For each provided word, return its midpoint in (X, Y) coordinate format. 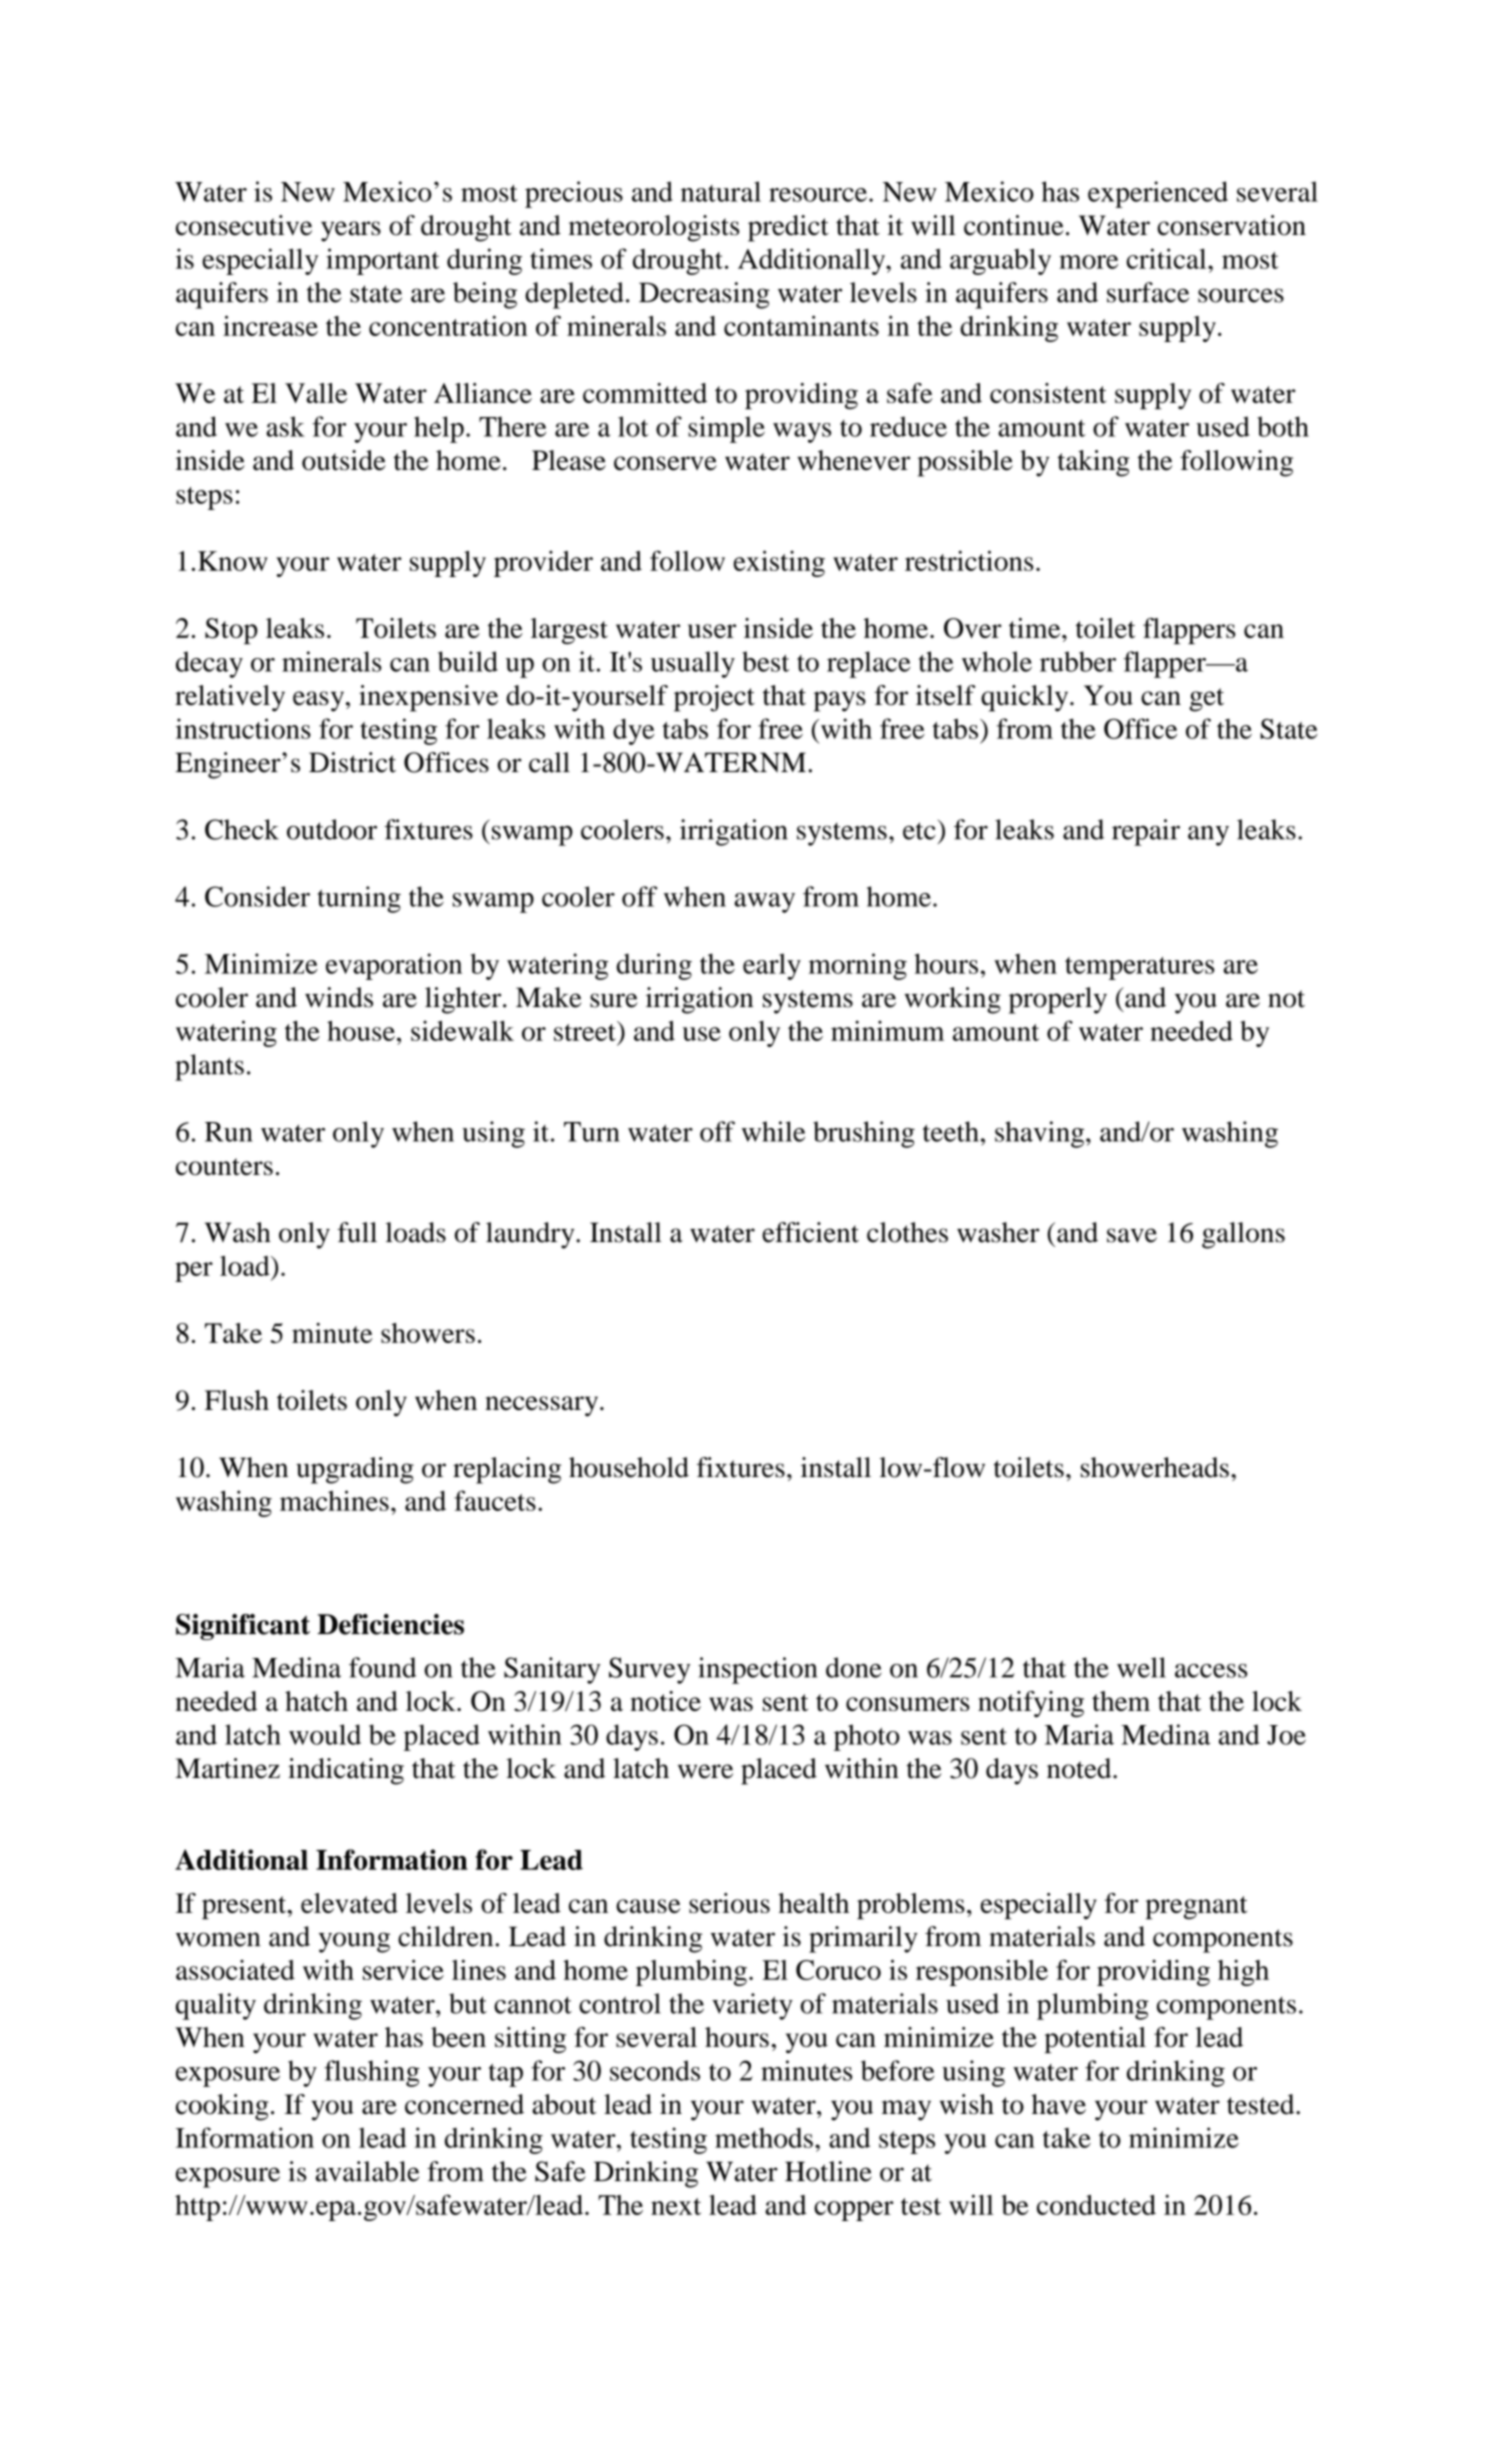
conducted (1096, 2205)
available (367, 2171)
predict (788, 228)
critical (1168, 258)
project (714, 698)
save (1132, 1235)
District (352, 762)
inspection (757, 1670)
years (351, 231)
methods (764, 2138)
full (357, 1232)
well (1141, 1667)
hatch (316, 1701)
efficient (810, 1232)
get (1206, 700)
